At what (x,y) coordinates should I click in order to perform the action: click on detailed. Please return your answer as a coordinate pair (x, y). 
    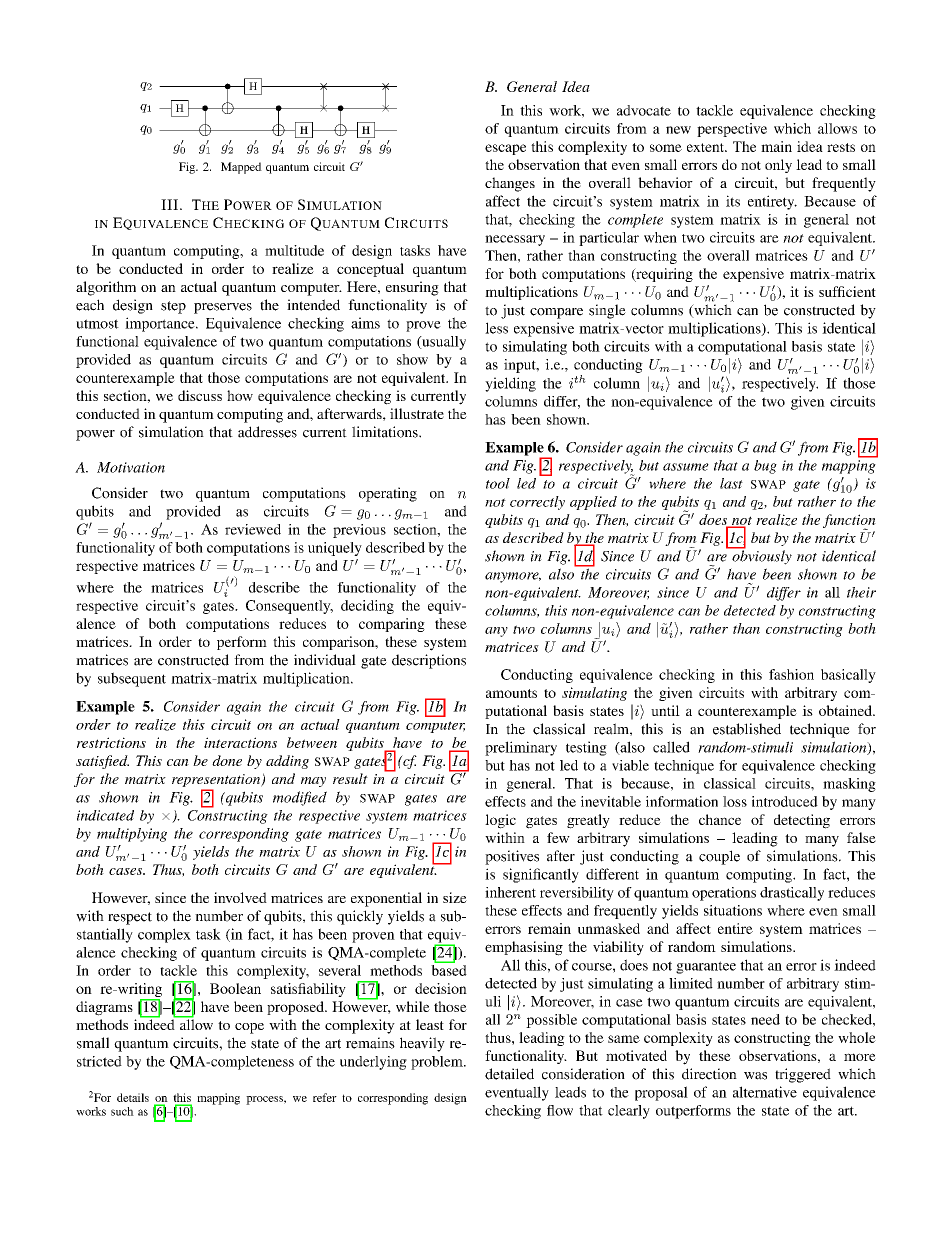
    Looking at the image, I should click on (509, 1074).
